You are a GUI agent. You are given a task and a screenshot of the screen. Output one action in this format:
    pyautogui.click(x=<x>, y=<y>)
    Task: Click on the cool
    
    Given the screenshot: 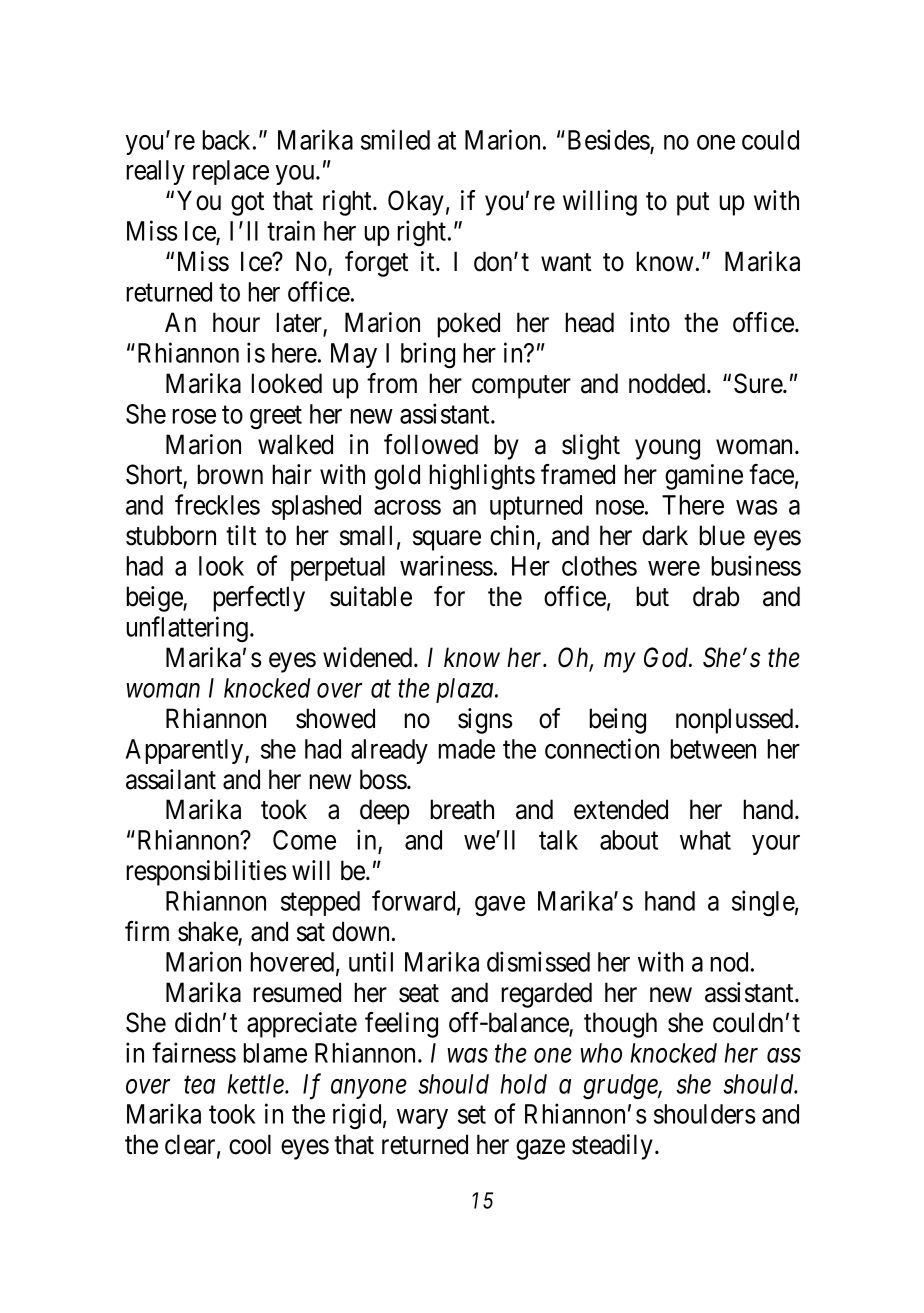 What is the action you would take?
    pyautogui.click(x=250, y=1144)
